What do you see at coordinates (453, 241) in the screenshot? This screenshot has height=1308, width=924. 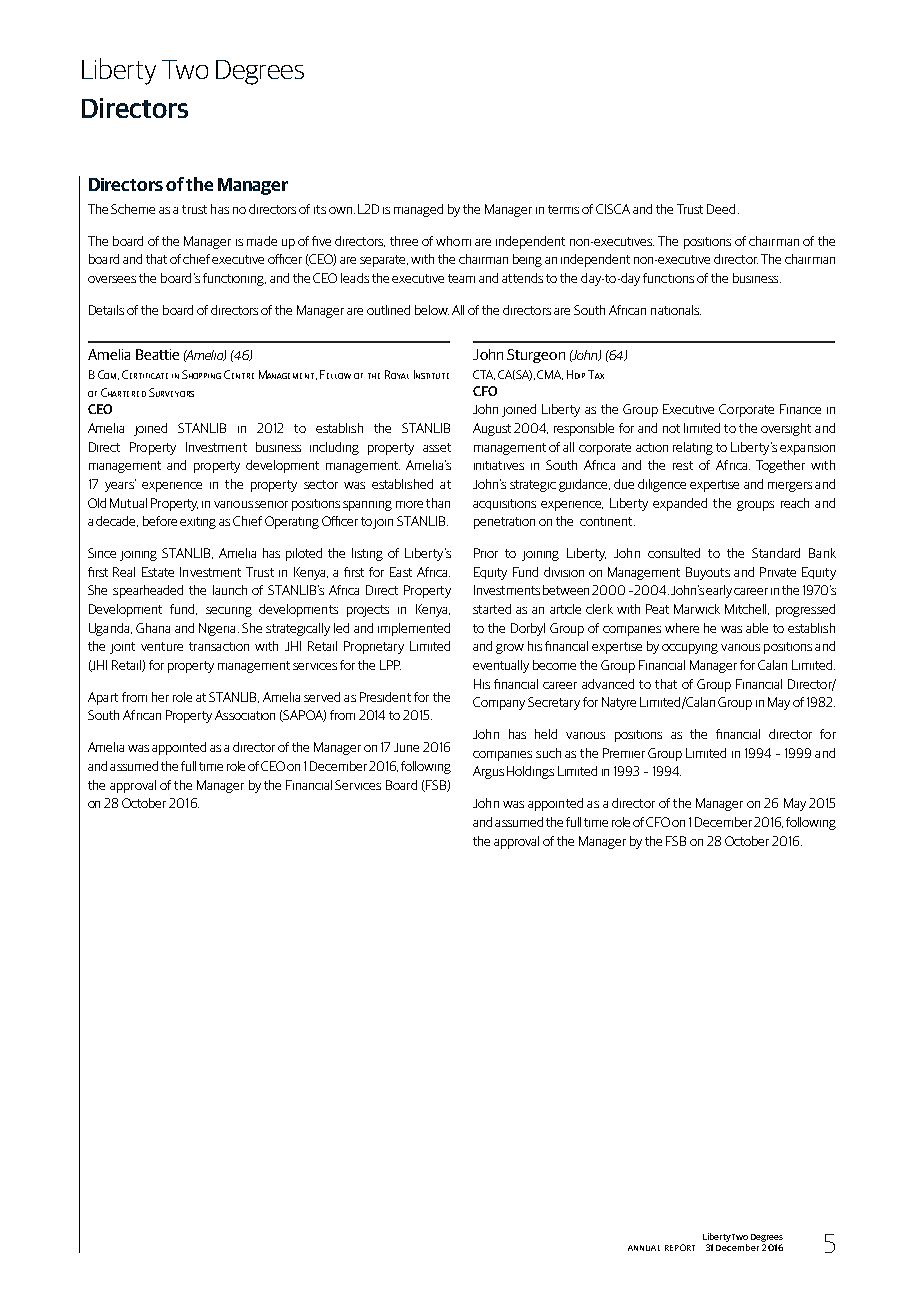 I see `whom` at bounding box center [453, 241].
